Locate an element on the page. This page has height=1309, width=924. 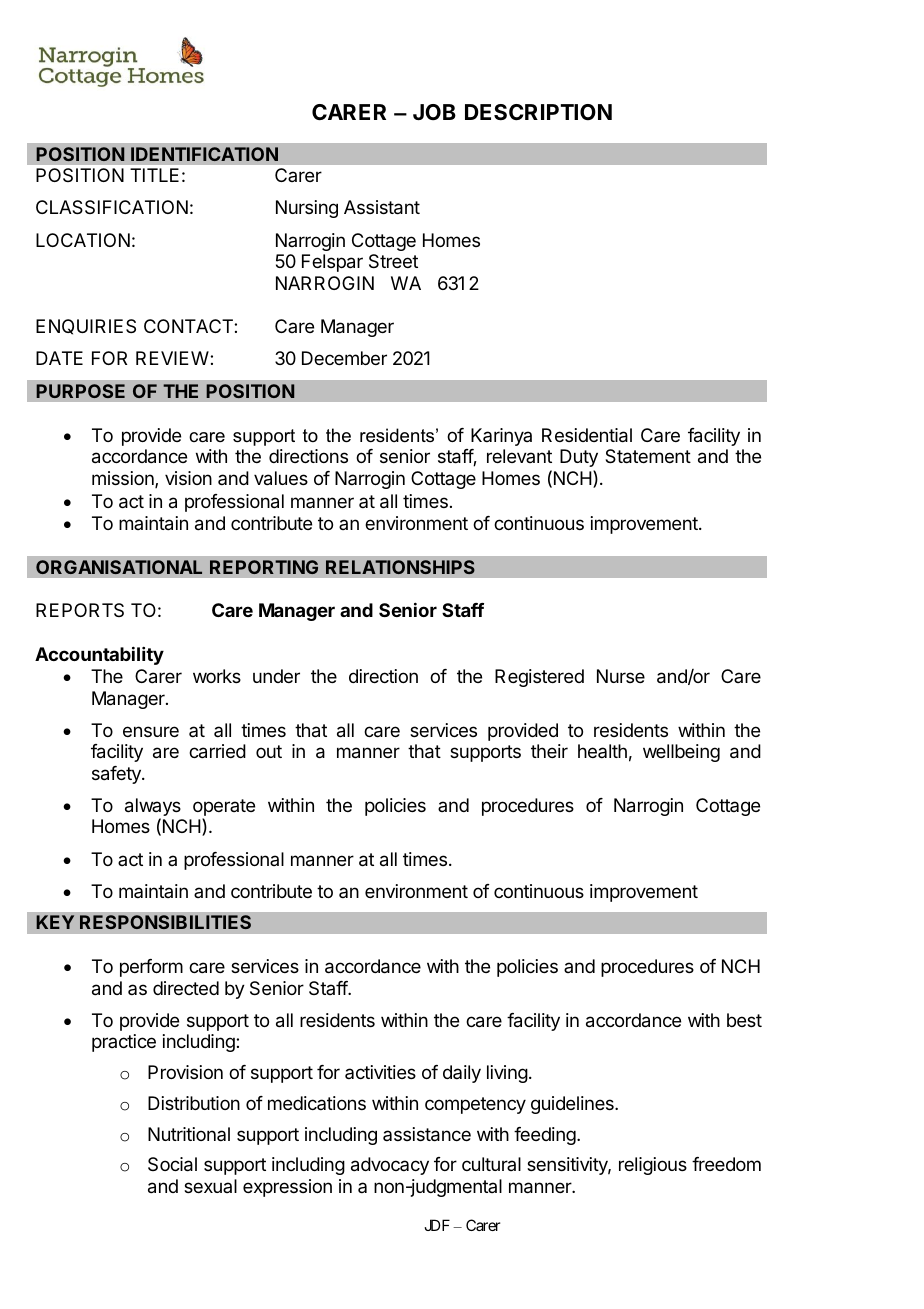
Statement is located at coordinates (648, 456).
